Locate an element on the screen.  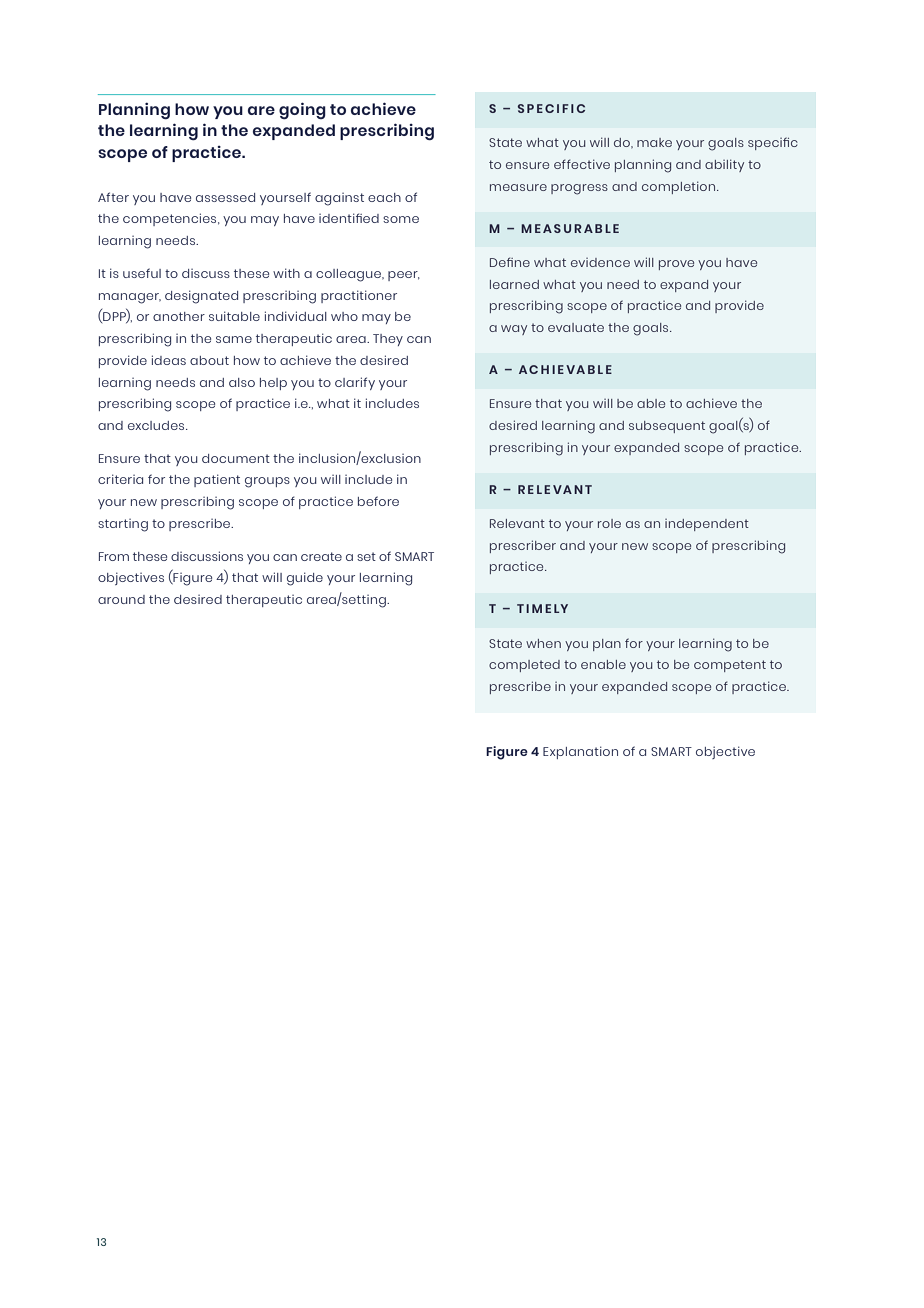
completed is located at coordinates (524, 666).
